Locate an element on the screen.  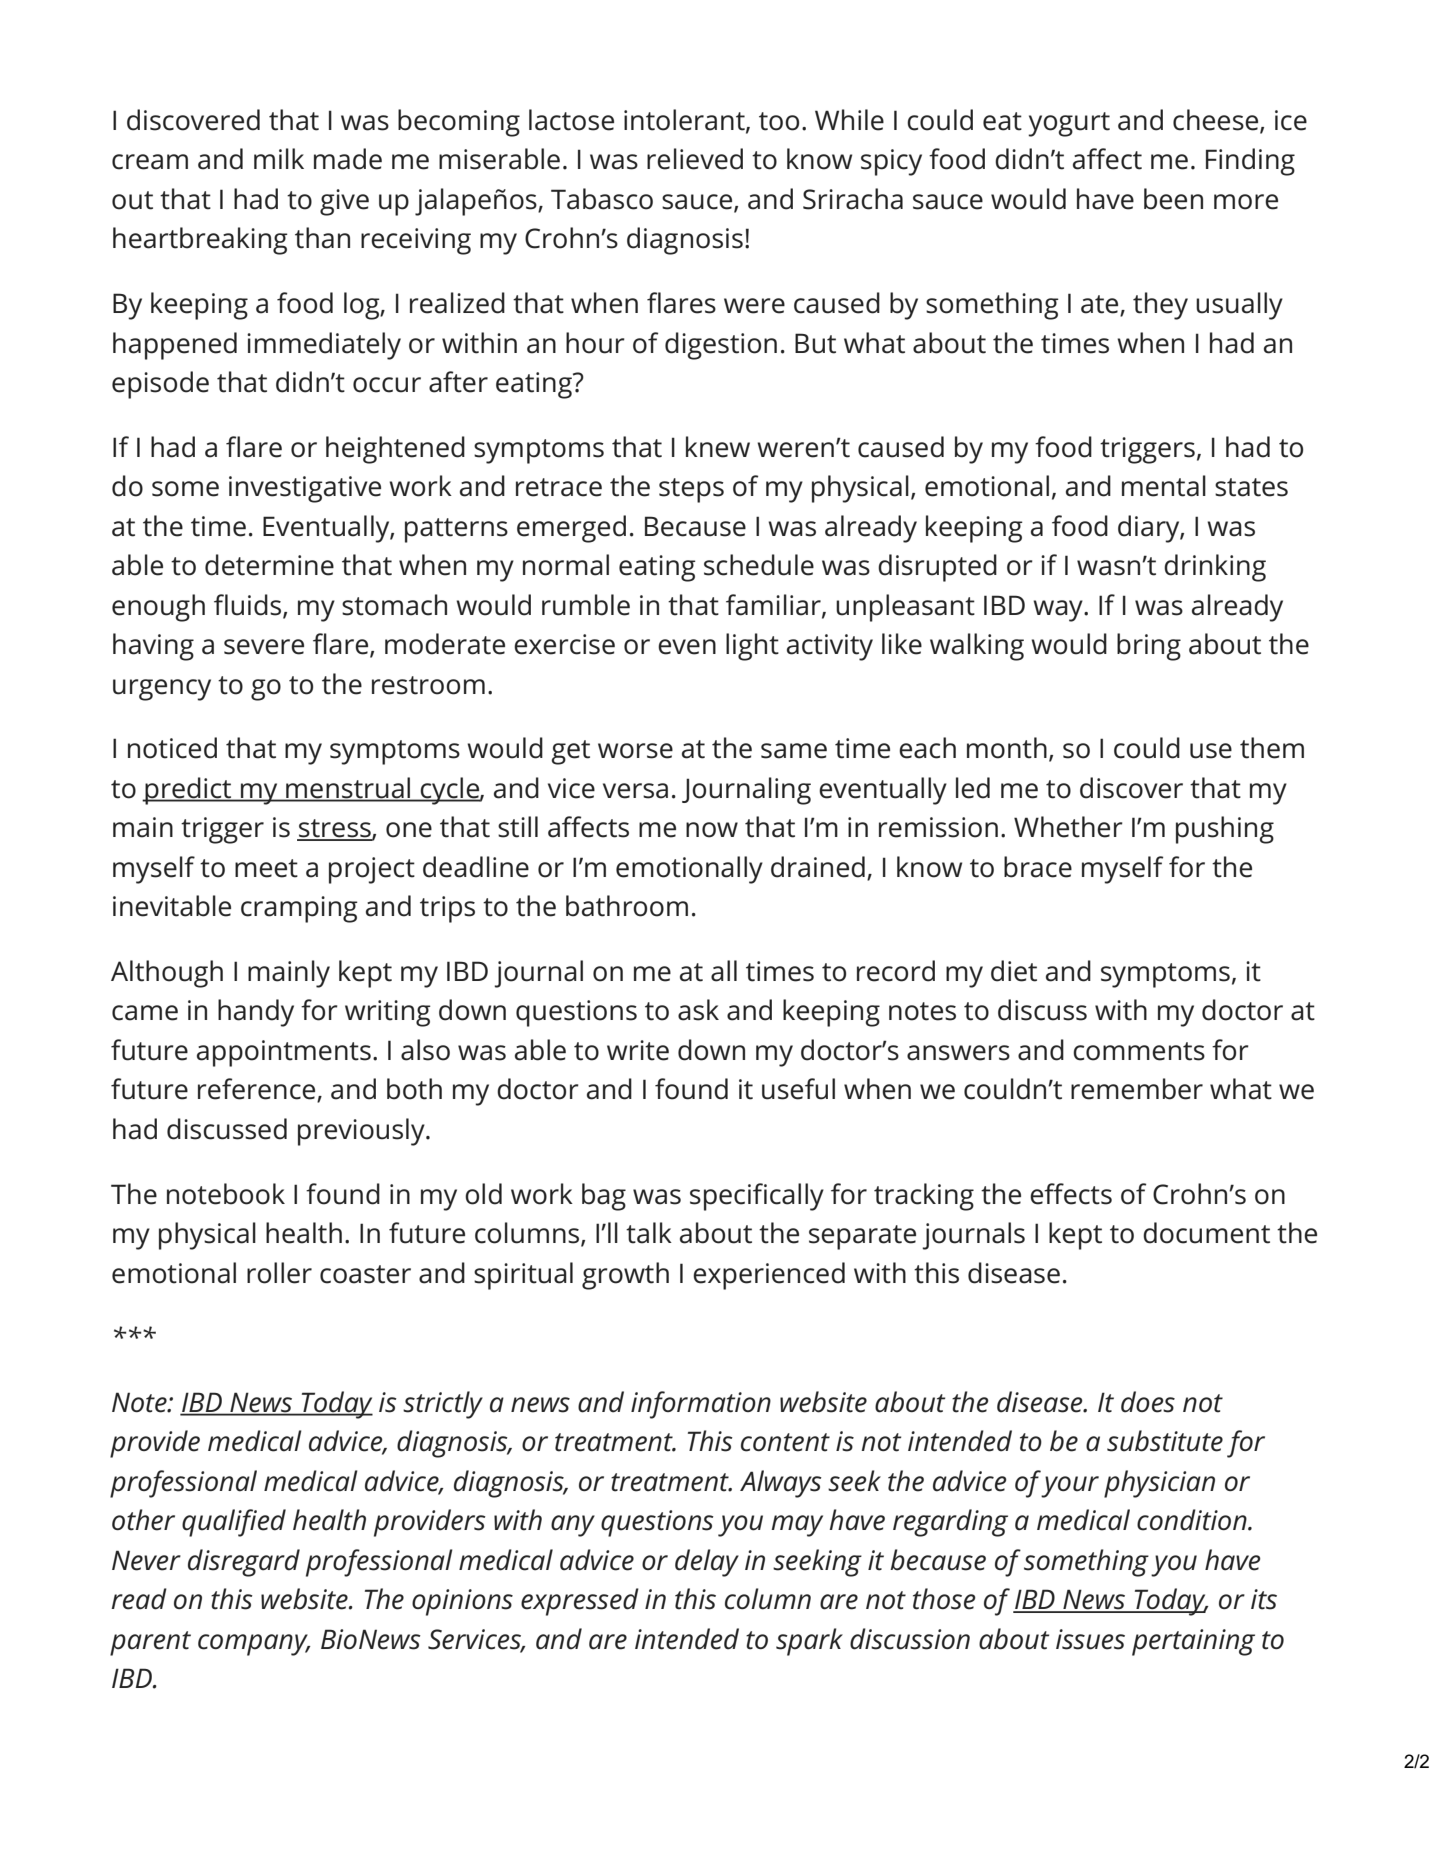
reference is located at coordinates (258, 1090).
